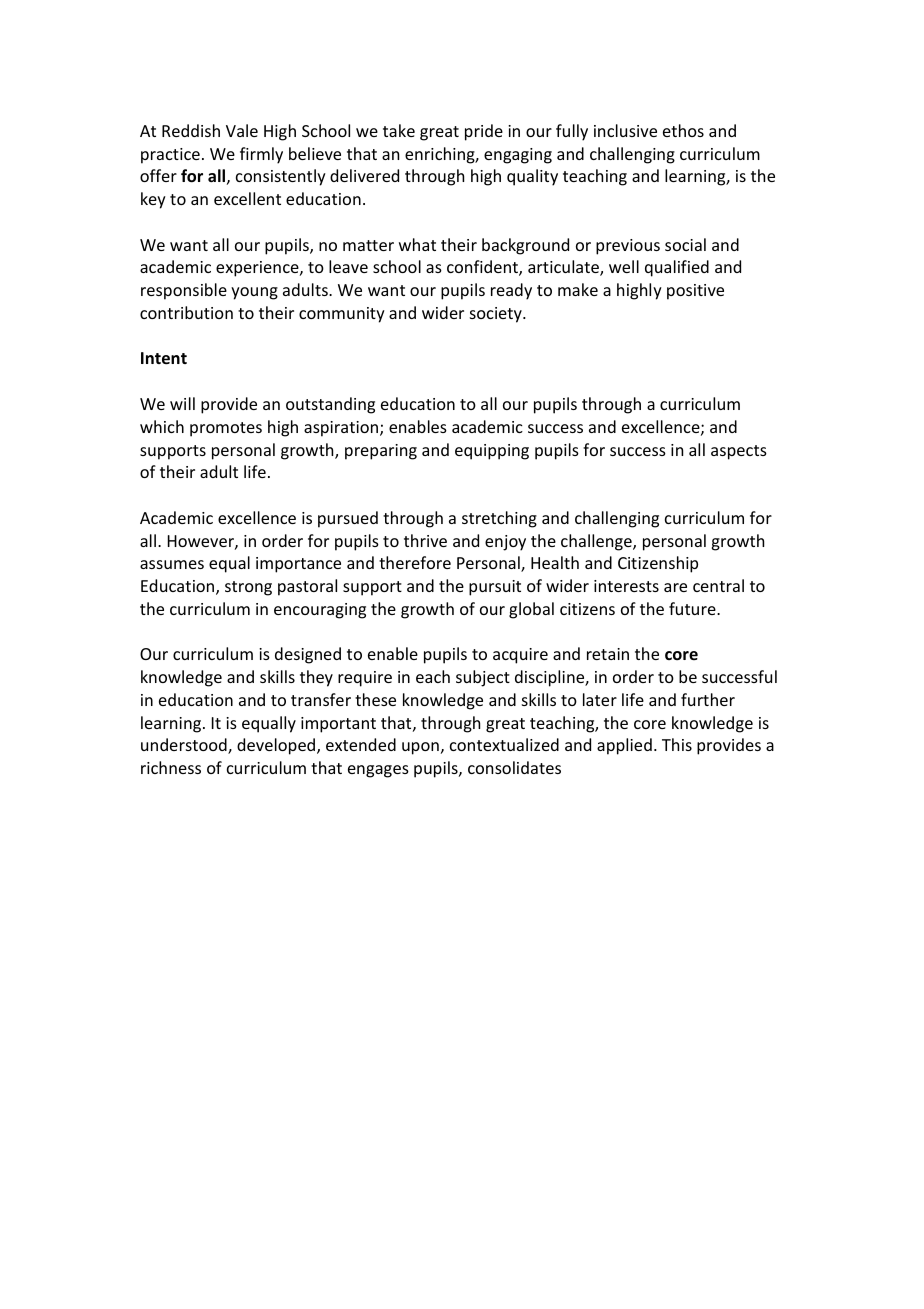  What do you see at coordinates (254, 293) in the image?
I see `young` at bounding box center [254, 293].
